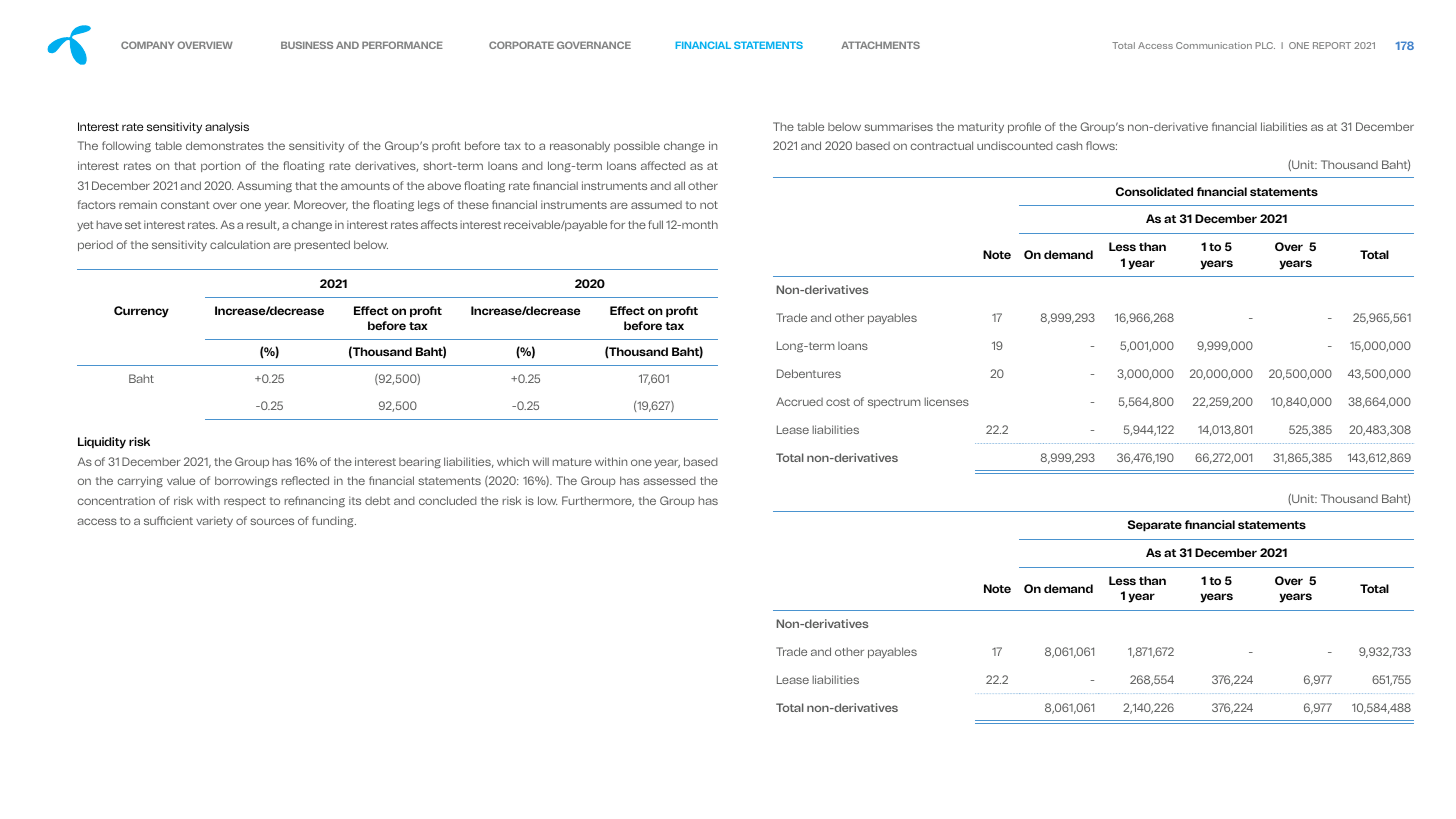 The width and height of the screenshot is (1456, 819). I want to click on ATTACHMENTS, so click(880, 45).
